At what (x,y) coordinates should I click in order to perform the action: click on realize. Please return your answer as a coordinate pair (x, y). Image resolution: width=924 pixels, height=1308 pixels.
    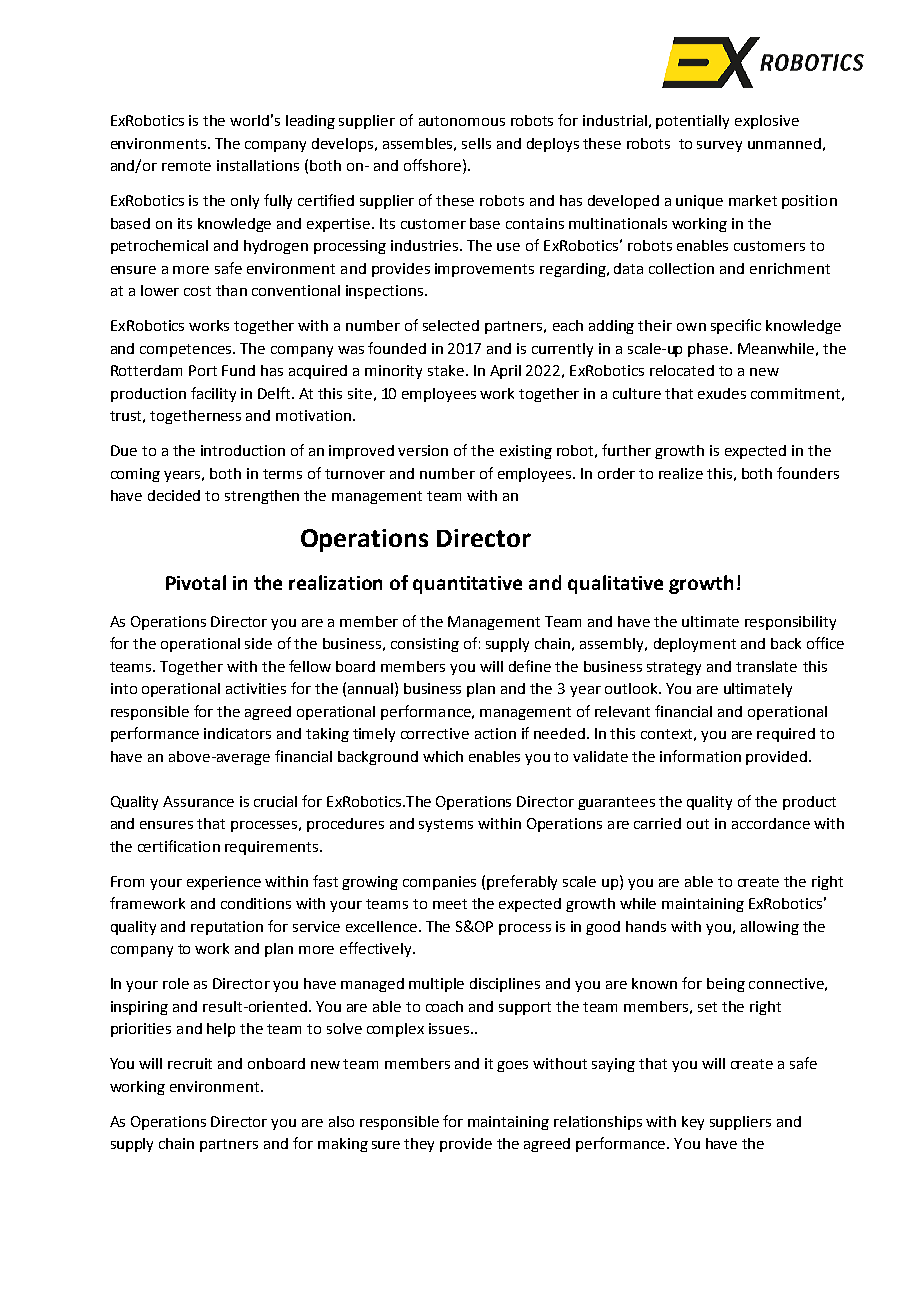
    Looking at the image, I should click on (681, 473).
